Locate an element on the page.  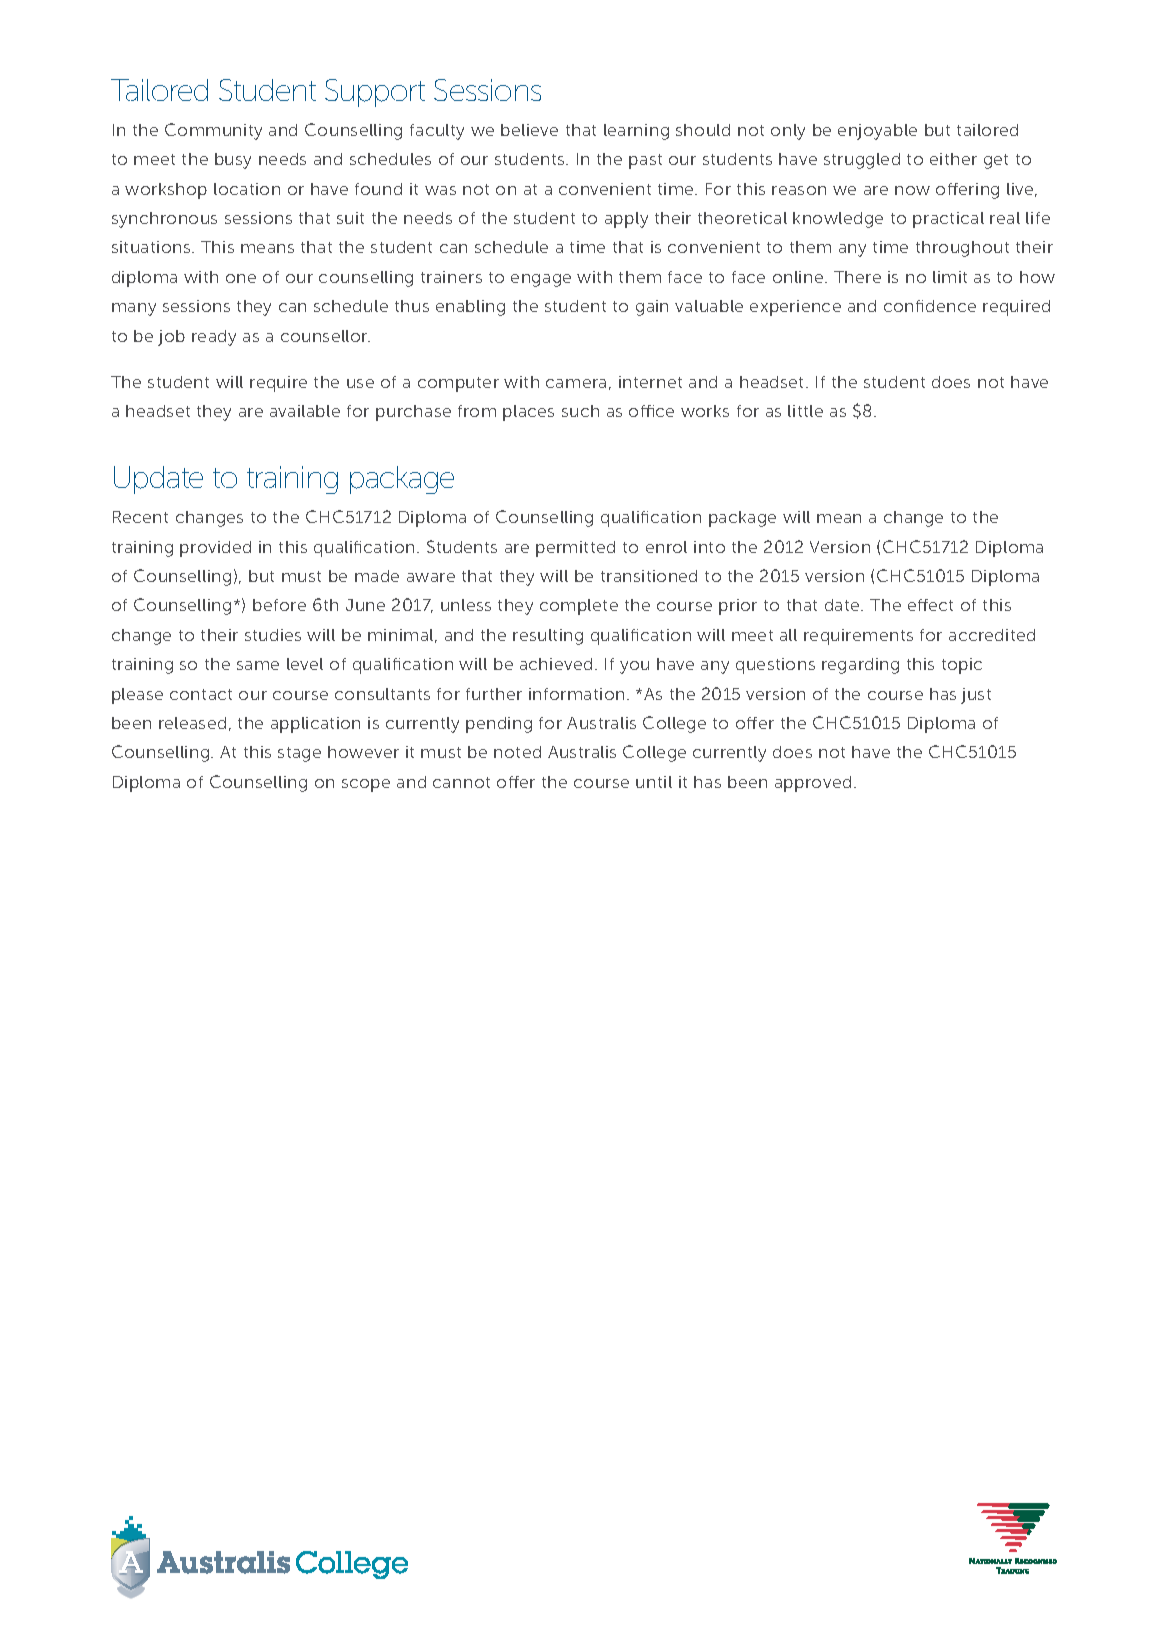
Community is located at coordinates (213, 131).
